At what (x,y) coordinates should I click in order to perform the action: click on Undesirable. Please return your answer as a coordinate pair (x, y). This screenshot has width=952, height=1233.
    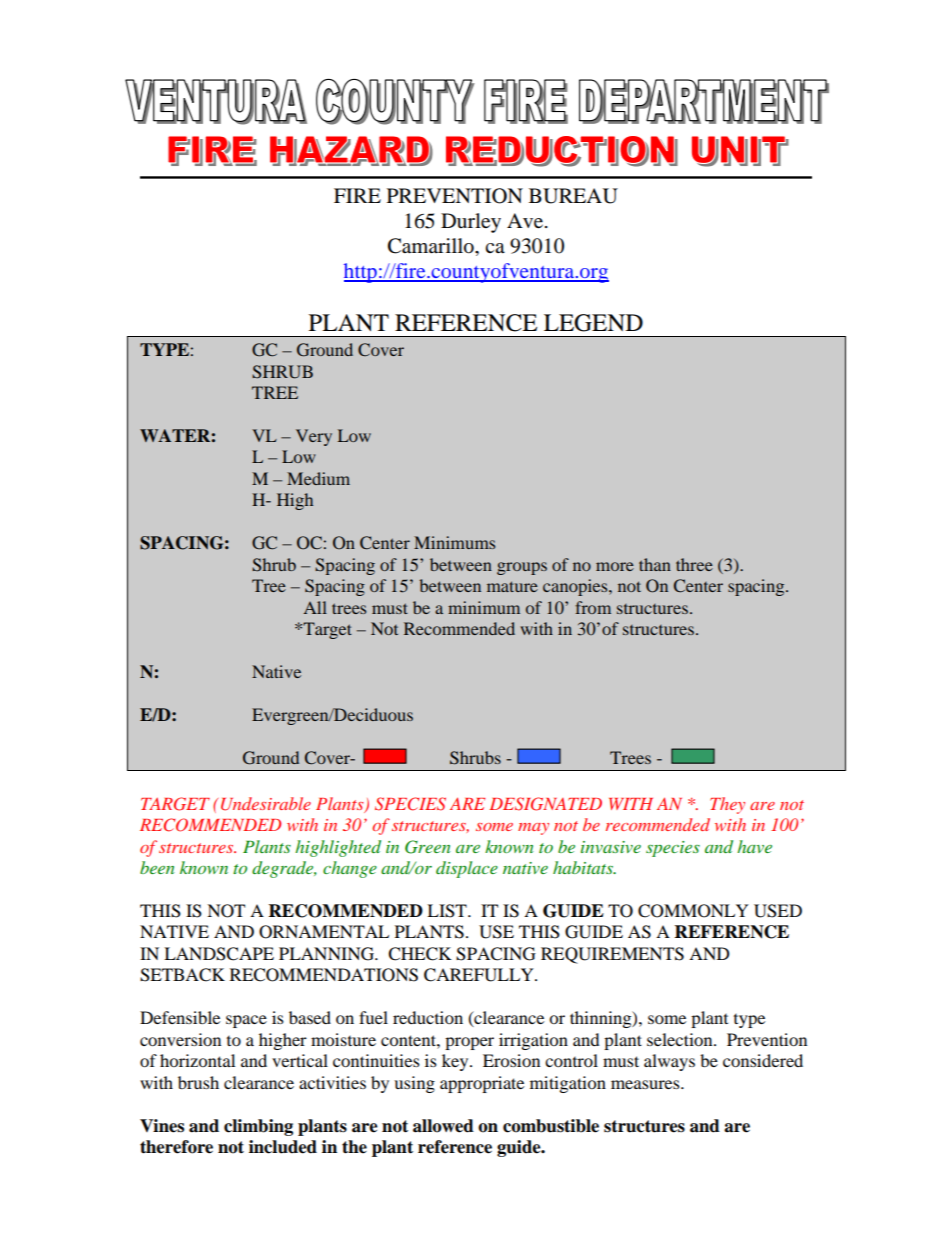
    Looking at the image, I should click on (266, 804).
